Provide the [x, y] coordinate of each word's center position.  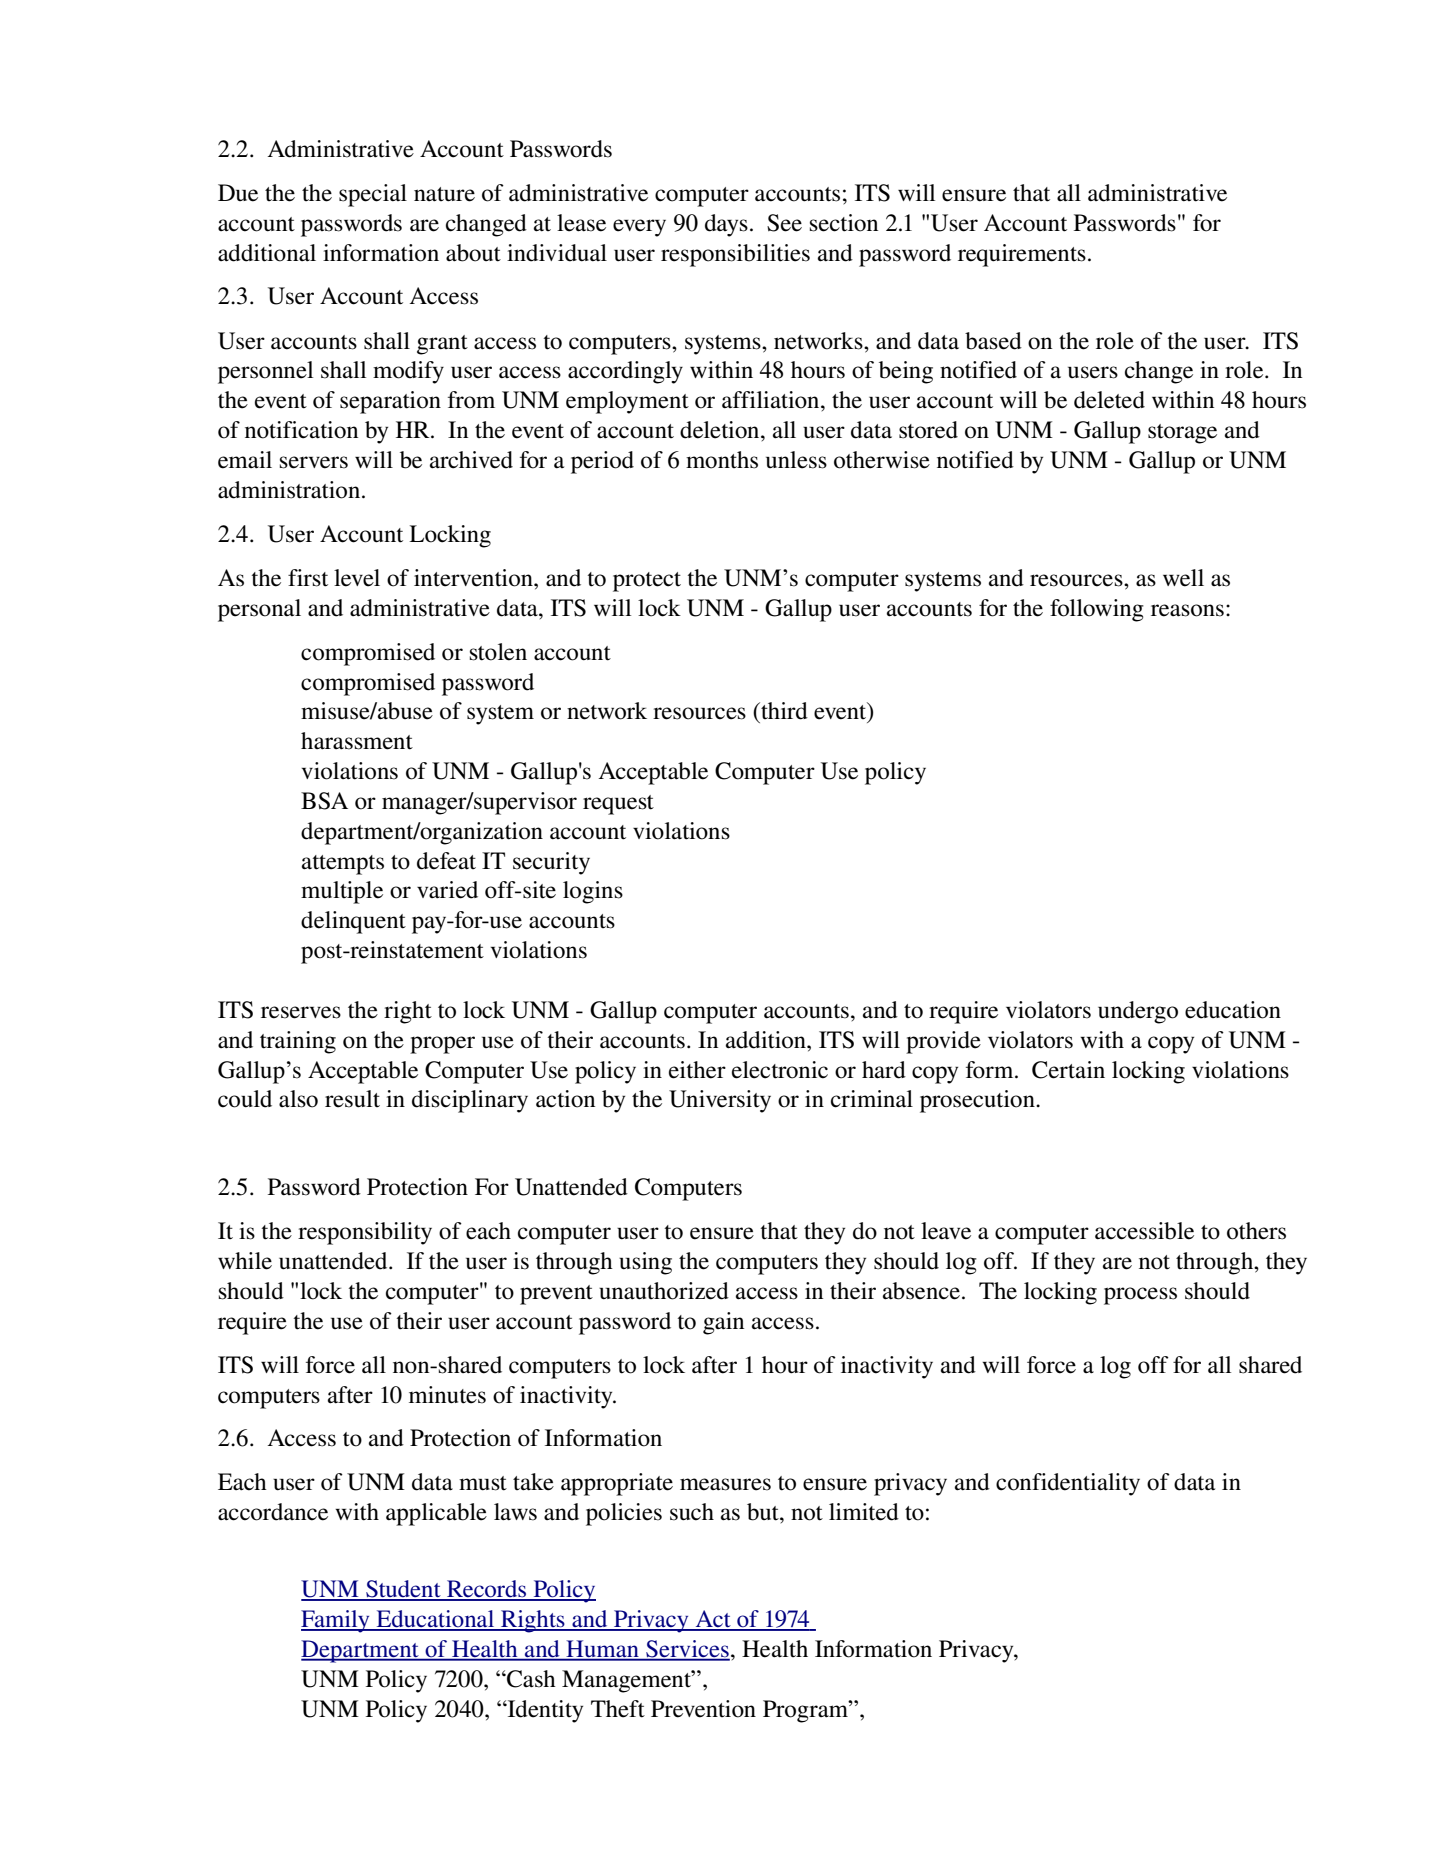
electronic [780, 1070]
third [783, 711]
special [373, 195]
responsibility [365, 1233]
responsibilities [735, 255]
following [1097, 610]
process [1140, 1296]
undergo [1138, 1012]
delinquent [353, 922]
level [357, 578]
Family [336, 1621]
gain [723, 1323]
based [993, 341]
